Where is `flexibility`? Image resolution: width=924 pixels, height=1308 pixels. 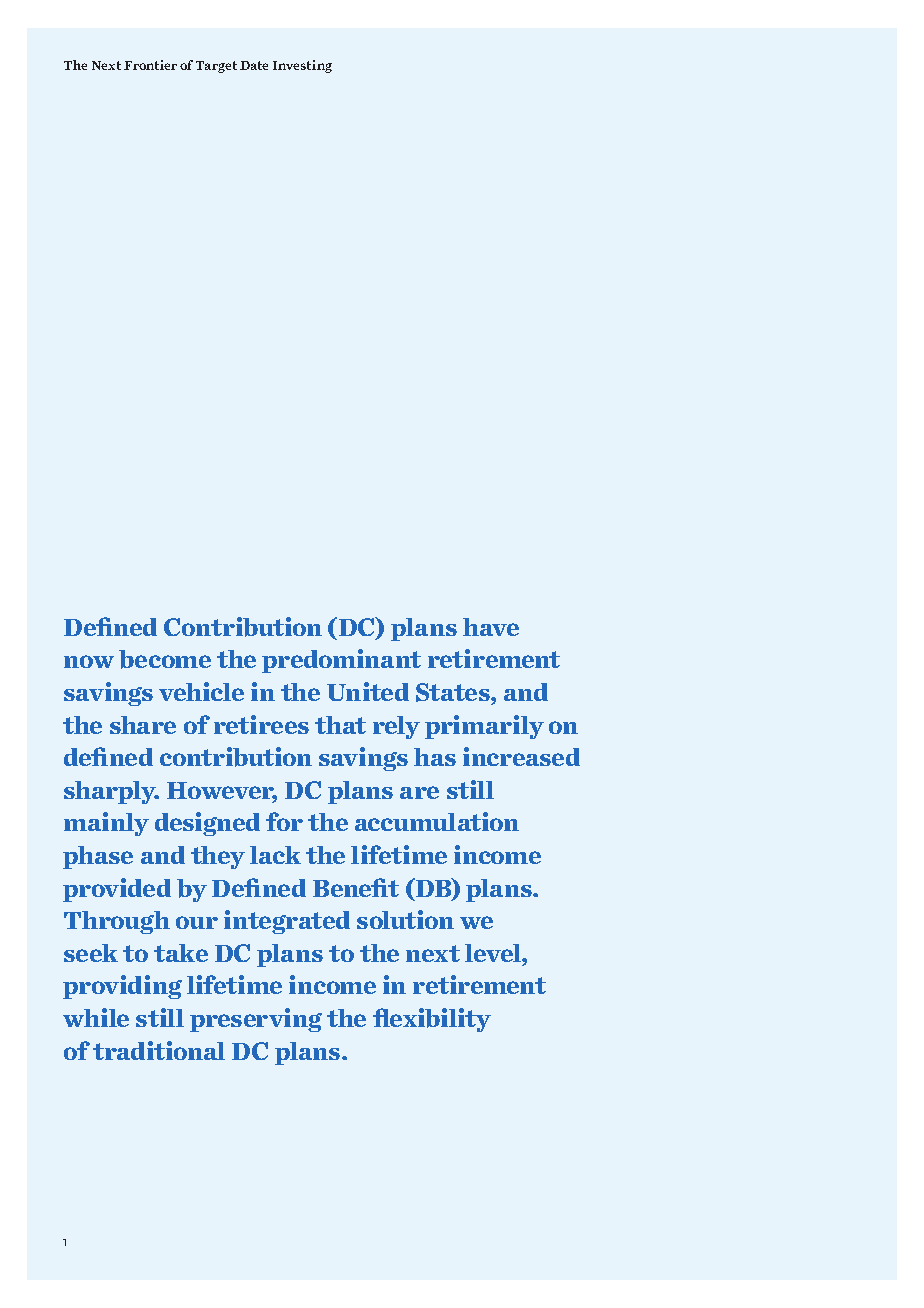 flexibility is located at coordinates (432, 1020).
